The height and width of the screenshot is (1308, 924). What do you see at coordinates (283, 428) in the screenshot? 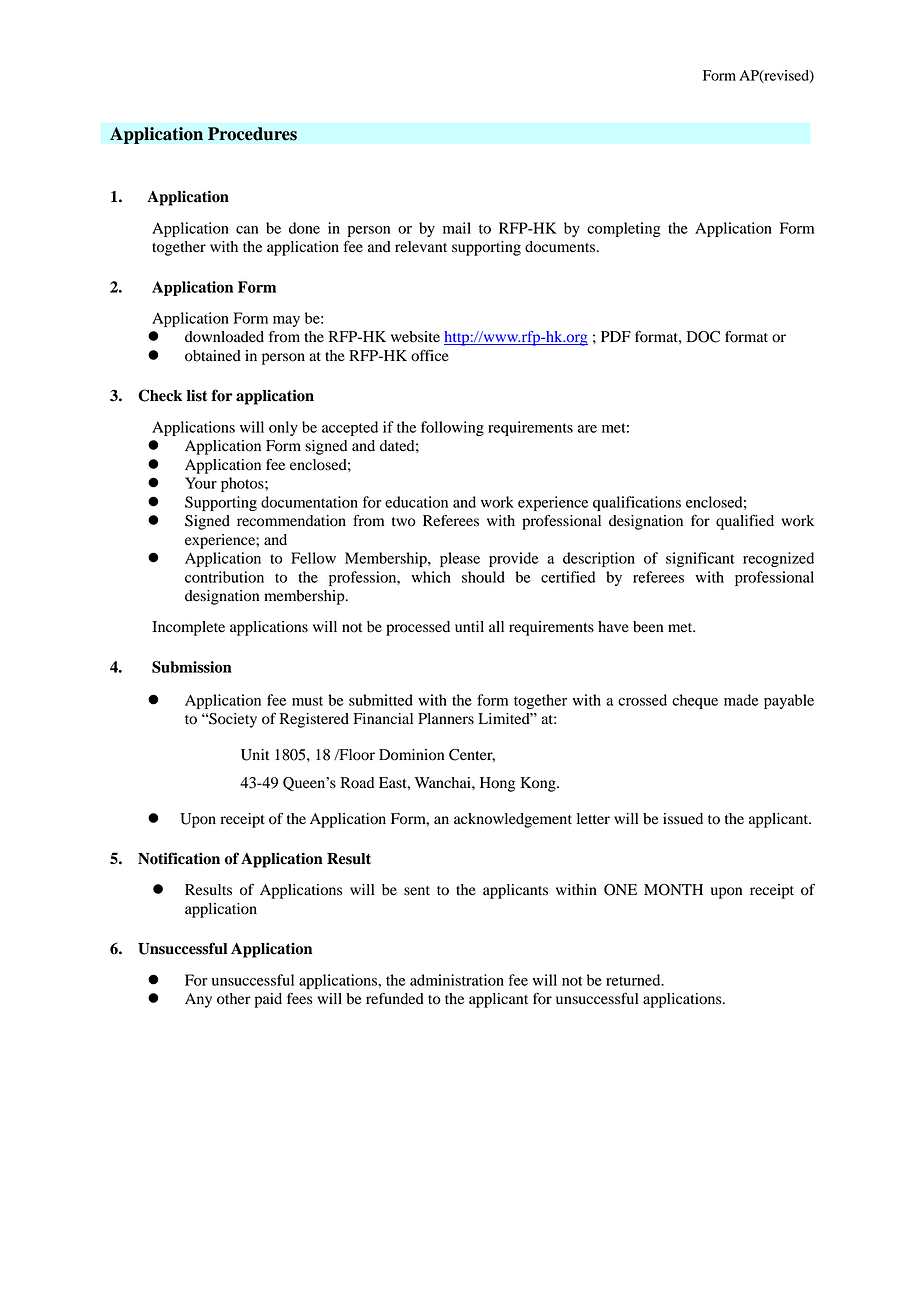
I see `only` at bounding box center [283, 428].
